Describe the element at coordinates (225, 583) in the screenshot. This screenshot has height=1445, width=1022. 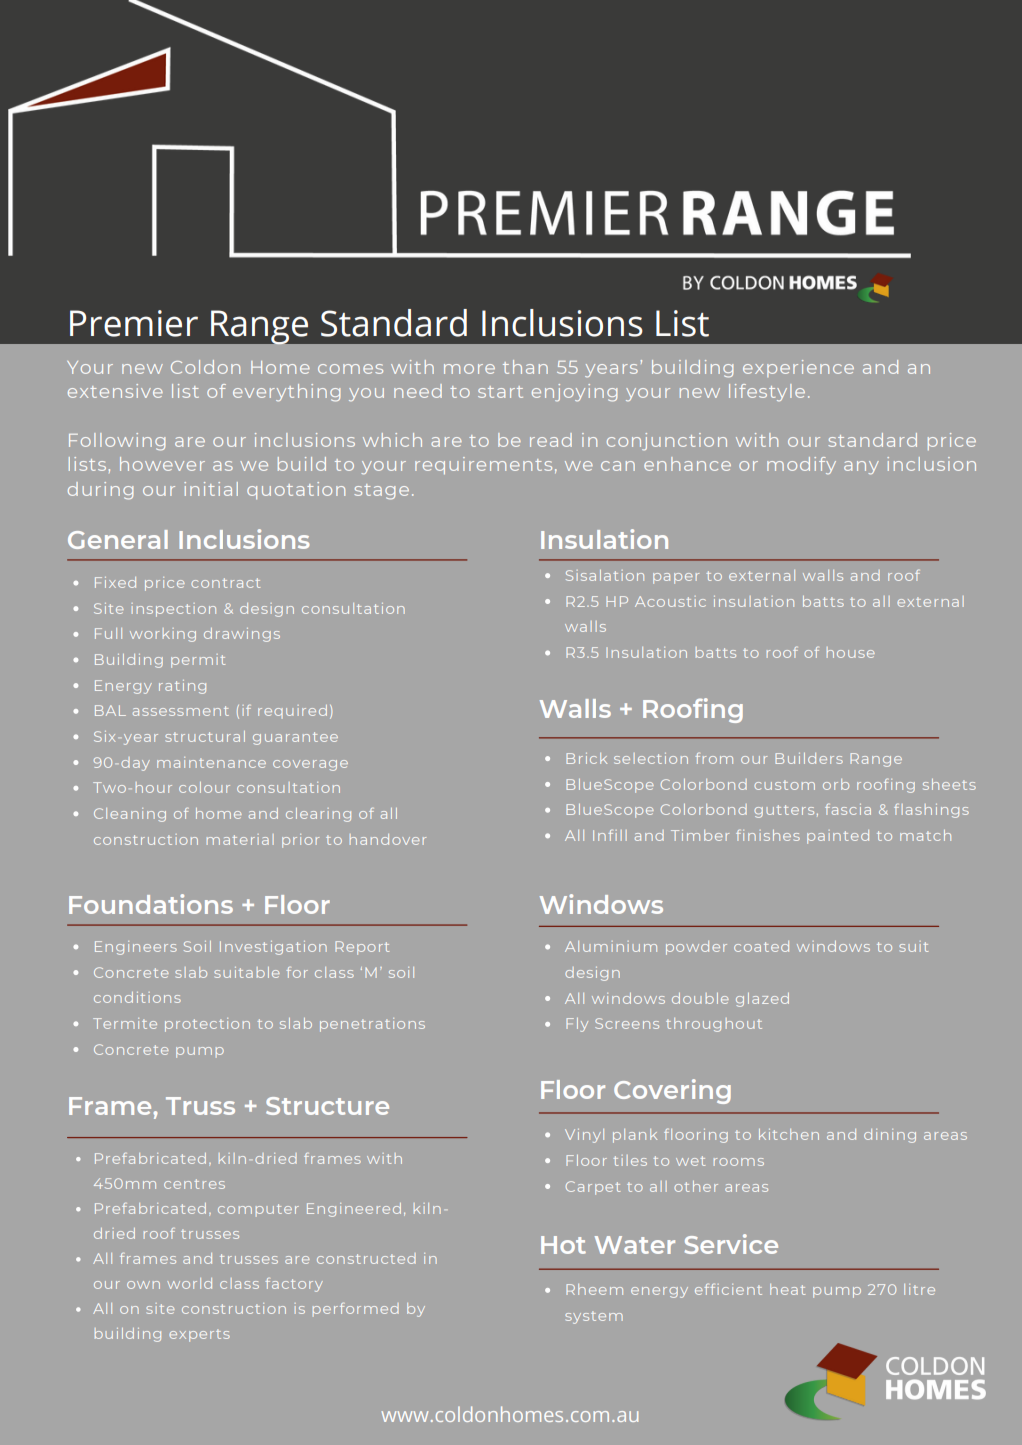
I see `contract` at that location.
